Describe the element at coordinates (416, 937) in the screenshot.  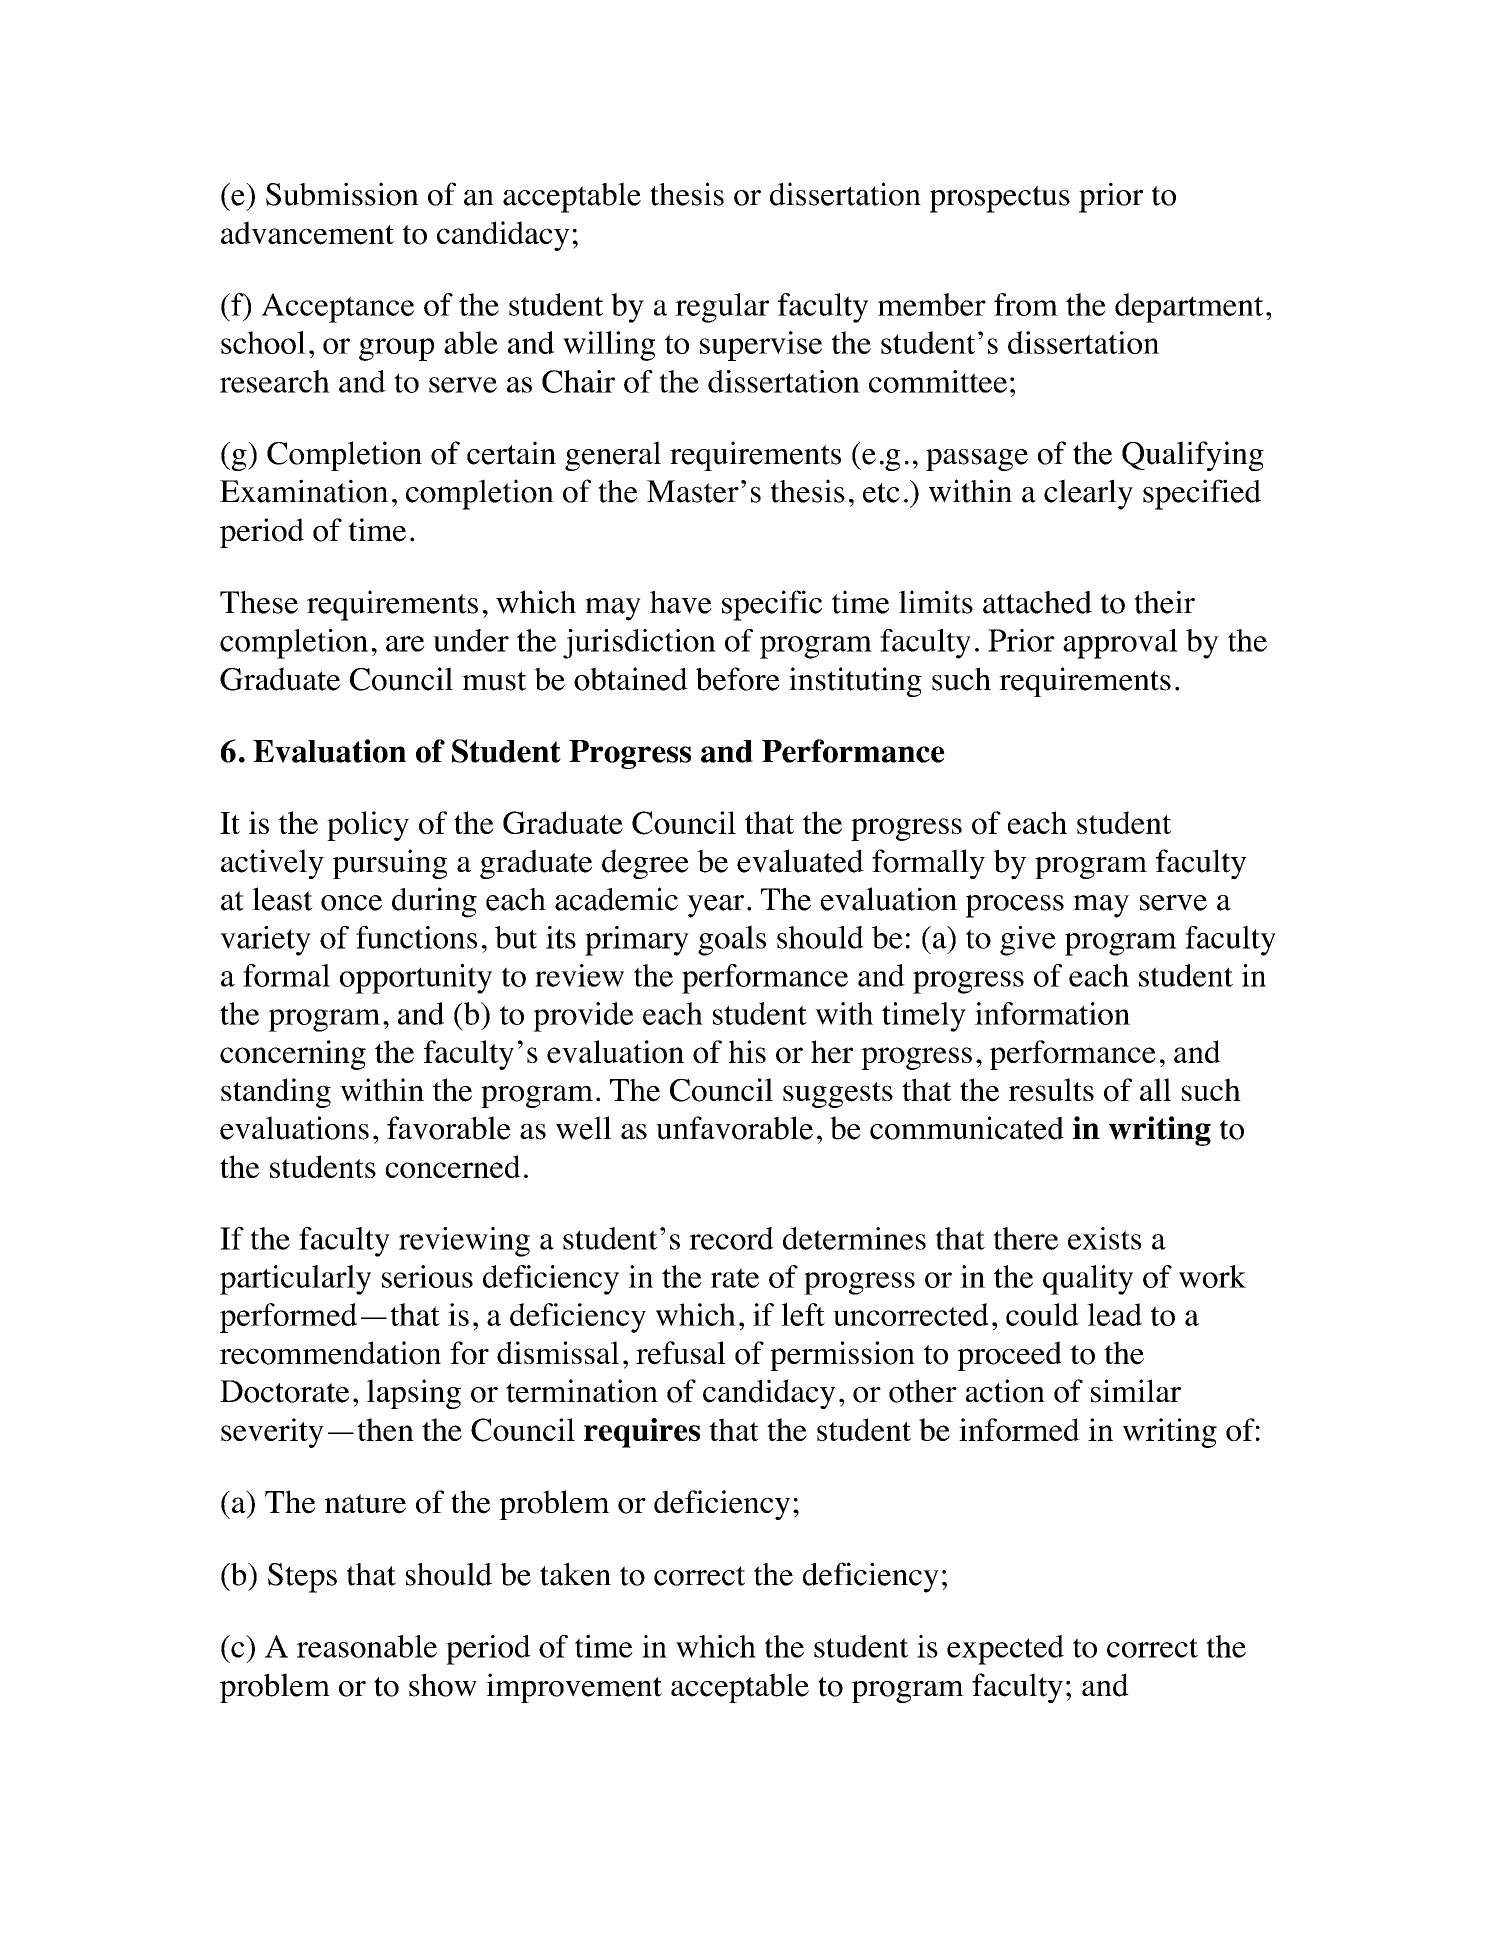
I see `functions` at that location.
